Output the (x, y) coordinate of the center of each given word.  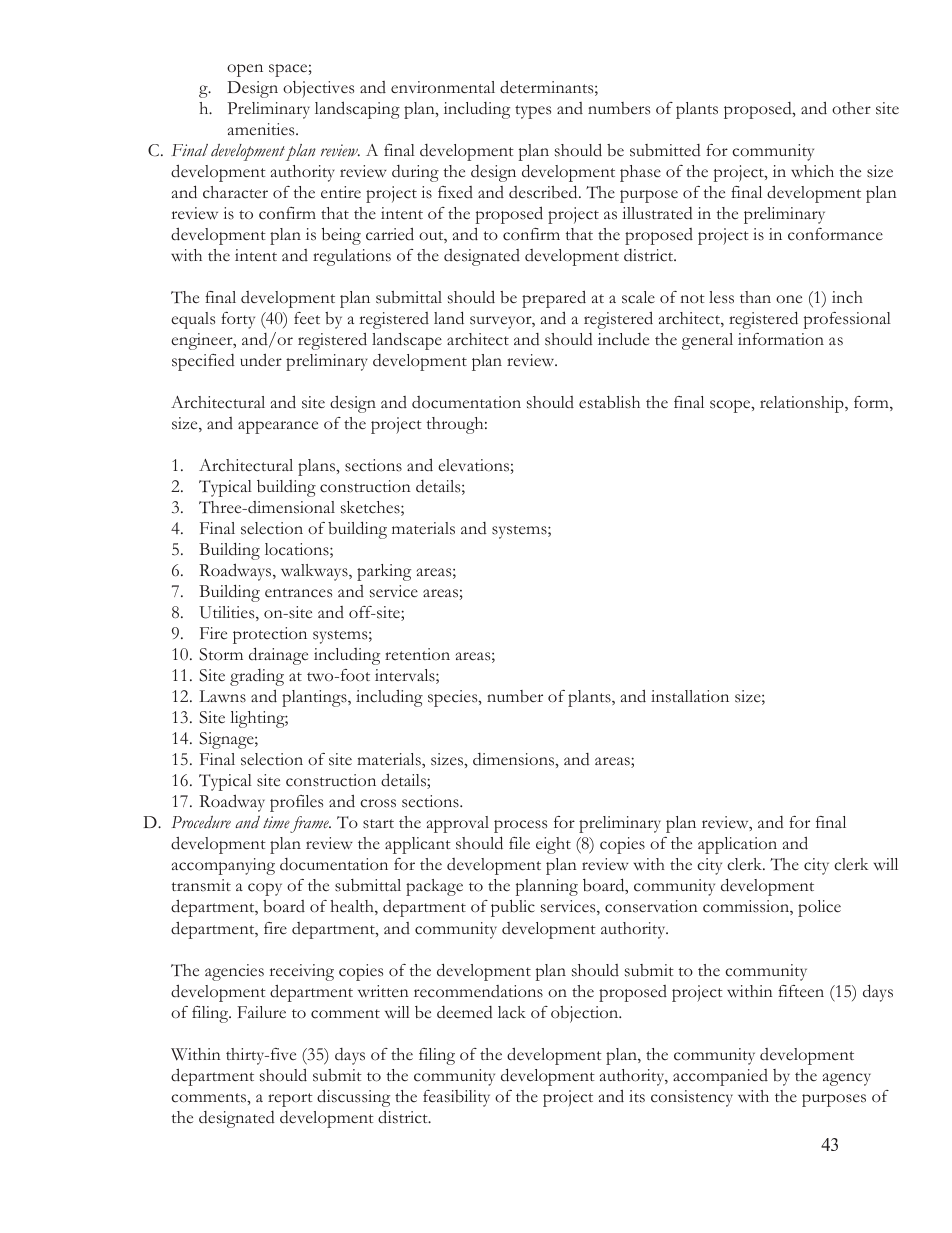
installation (690, 696)
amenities (262, 129)
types (533, 112)
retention (417, 654)
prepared (554, 299)
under (261, 360)
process (520, 826)
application (737, 845)
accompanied (720, 1077)
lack (512, 1012)
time (277, 824)
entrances (298, 593)
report (290, 1100)
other (851, 108)
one (789, 299)
